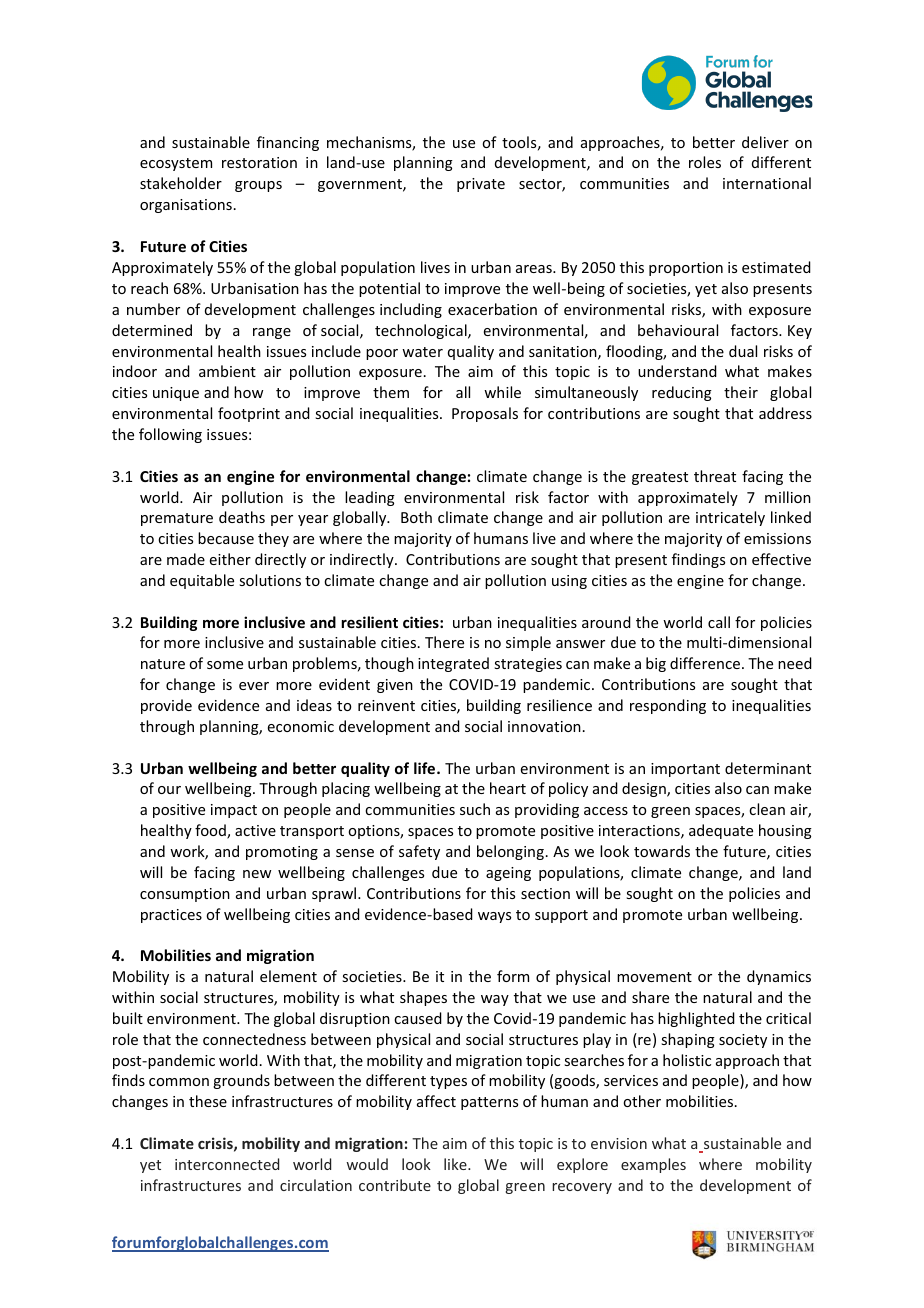  What do you see at coordinates (227, 1164) in the screenshot?
I see `interconnected` at bounding box center [227, 1164].
